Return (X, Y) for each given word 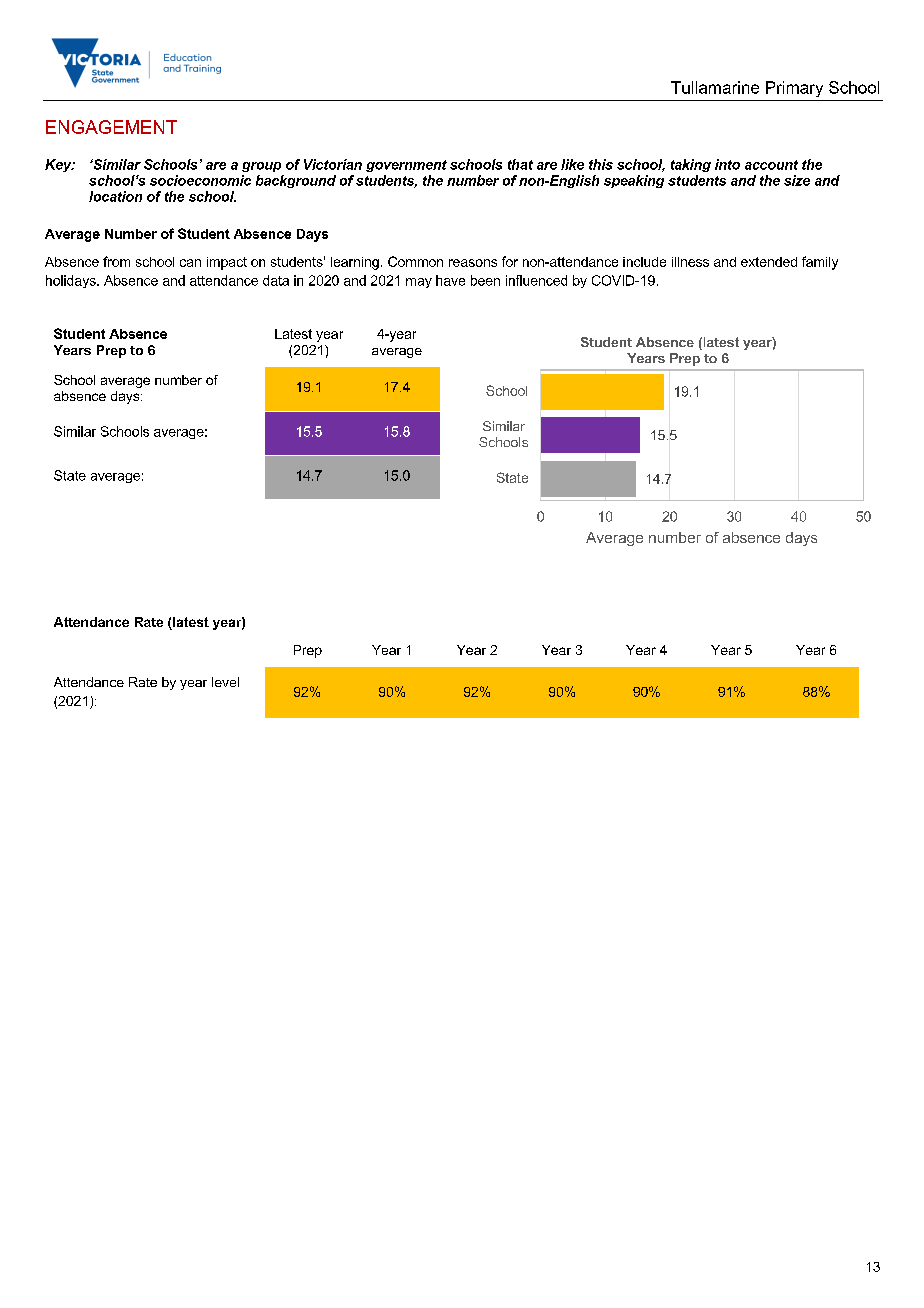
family (820, 263)
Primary (794, 89)
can (190, 263)
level (225, 682)
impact (227, 263)
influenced (536, 280)
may (419, 283)
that (520, 164)
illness (690, 262)
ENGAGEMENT (111, 127)
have (450, 280)
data (276, 280)
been (485, 280)
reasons (473, 263)
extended (769, 262)
